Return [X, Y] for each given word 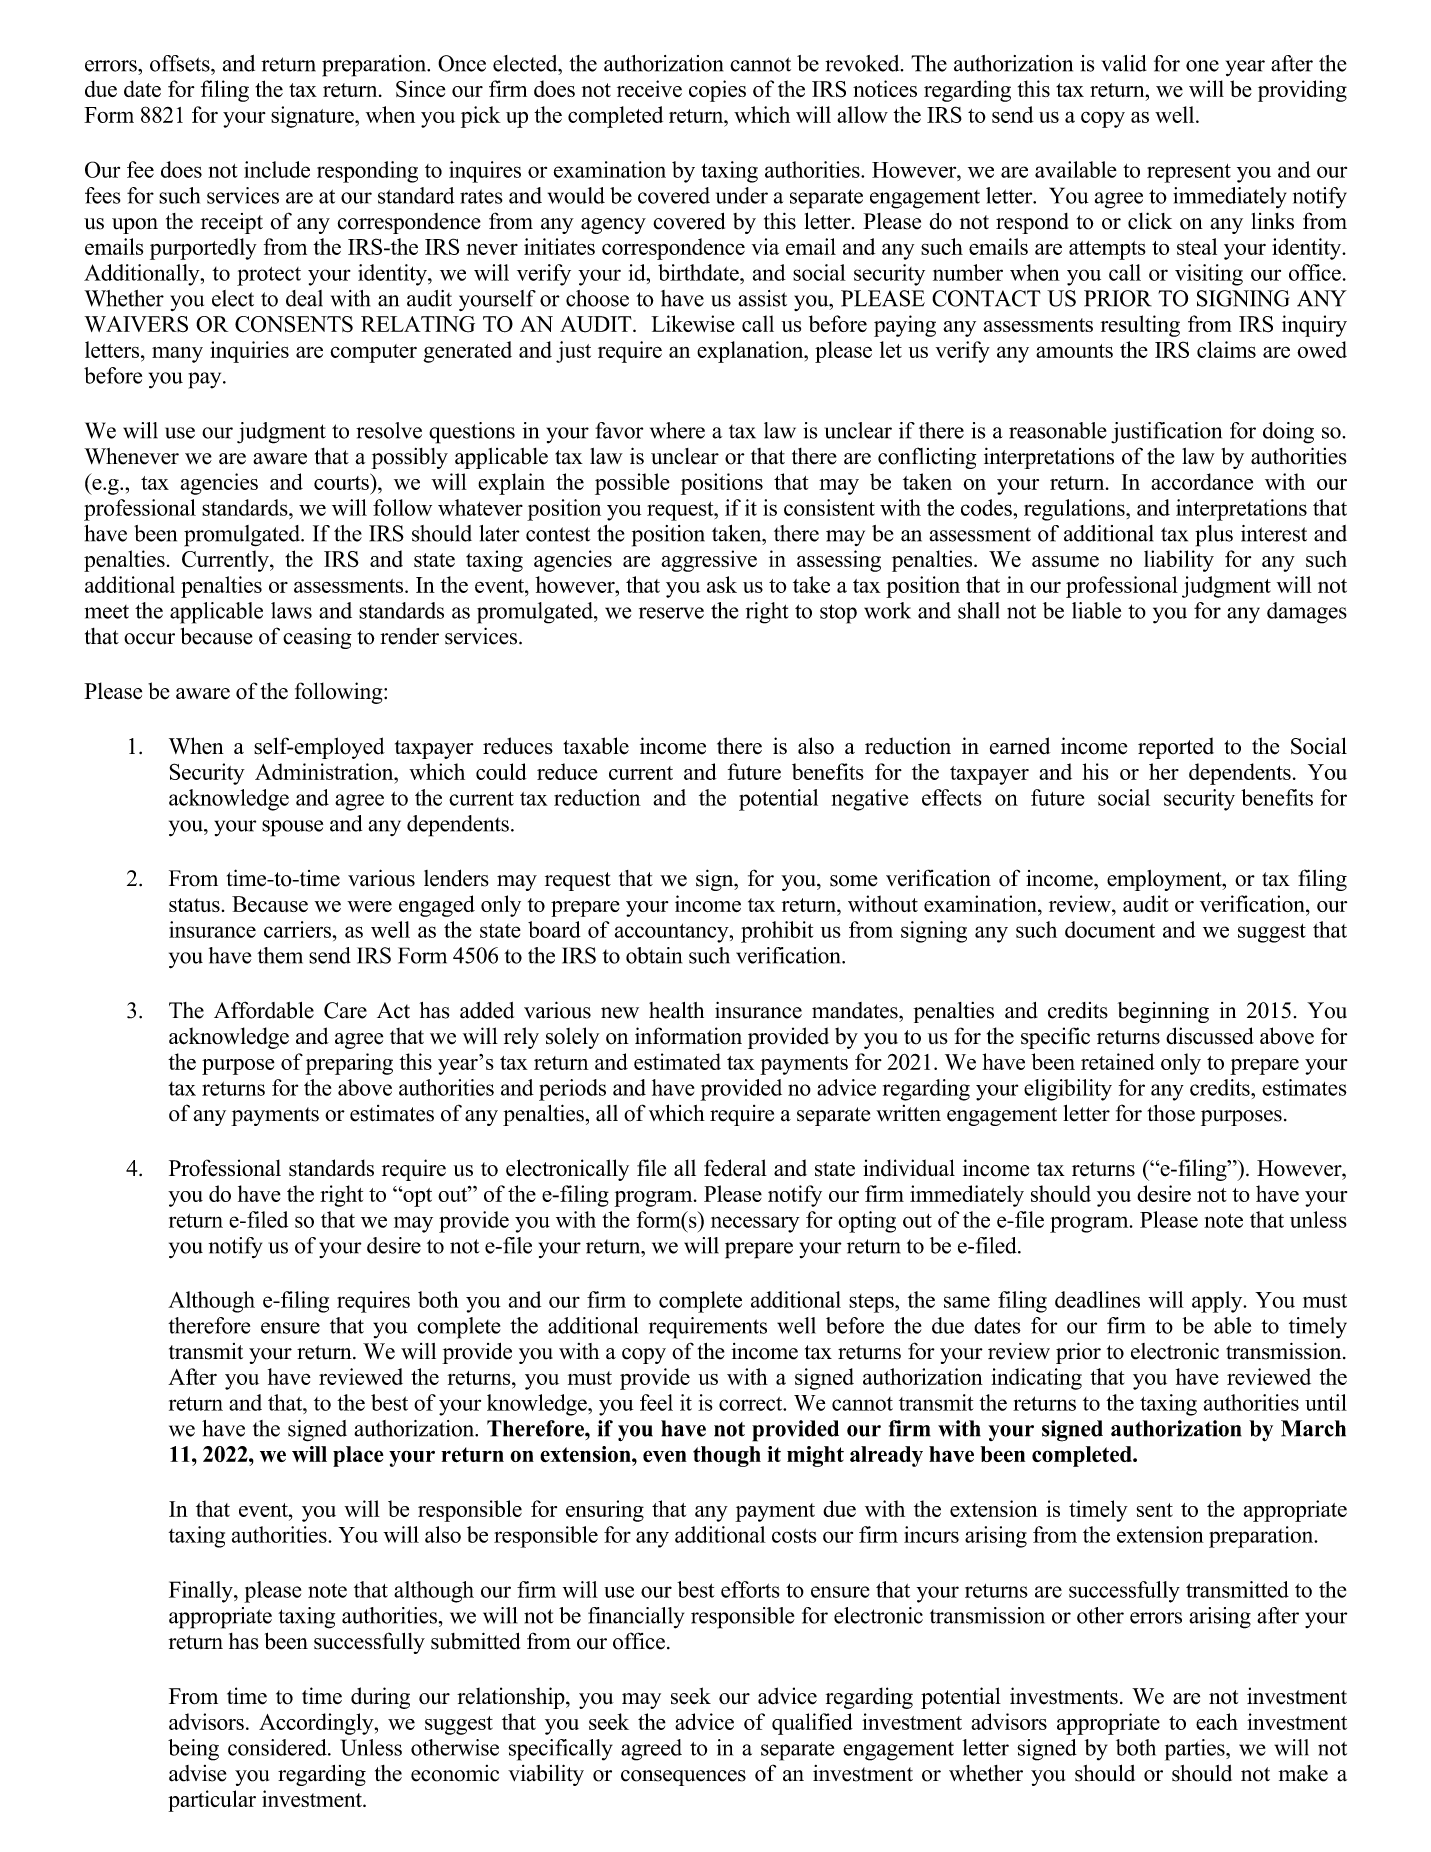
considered [278, 1747]
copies [717, 91]
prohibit [777, 932]
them [280, 955]
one [1202, 66]
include [277, 169]
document [1110, 929]
